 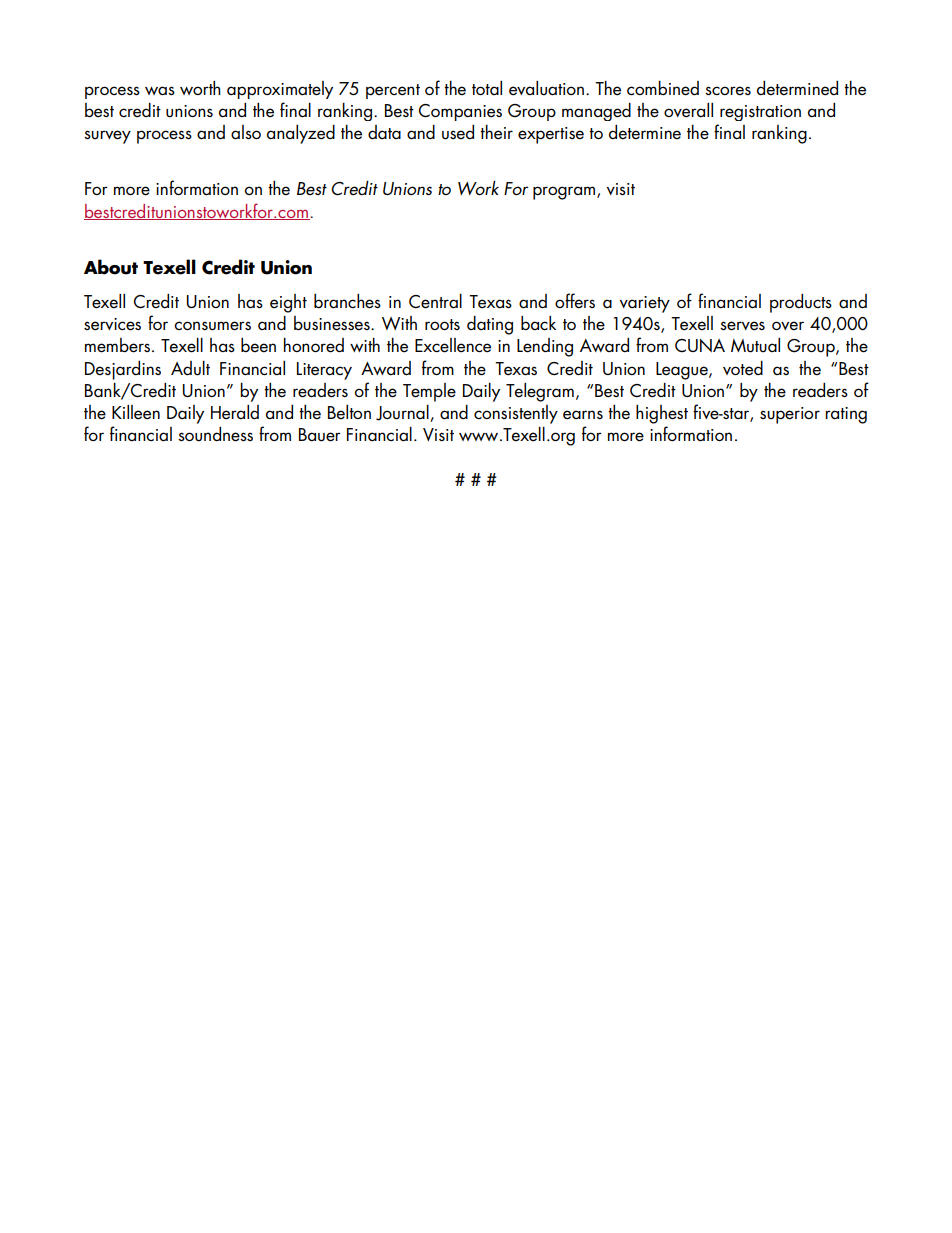 I want to click on About, so click(x=111, y=267).
